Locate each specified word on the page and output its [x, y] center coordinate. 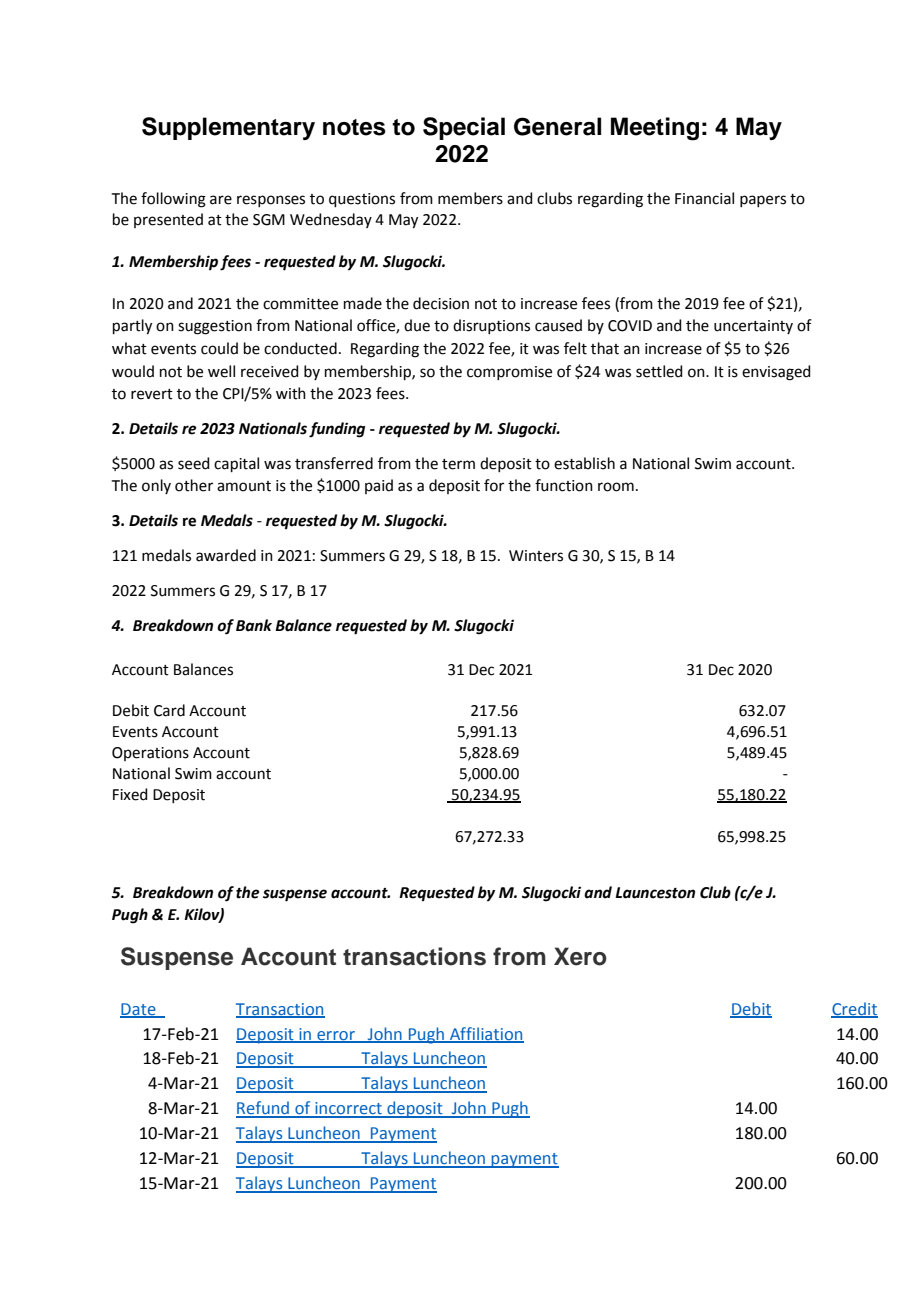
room [616, 487]
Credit [854, 1009]
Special [464, 128]
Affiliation [486, 1034]
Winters [536, 556]
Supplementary [228, 128]
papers [763, 201]
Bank [254, 625]
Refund [264, 1109]
